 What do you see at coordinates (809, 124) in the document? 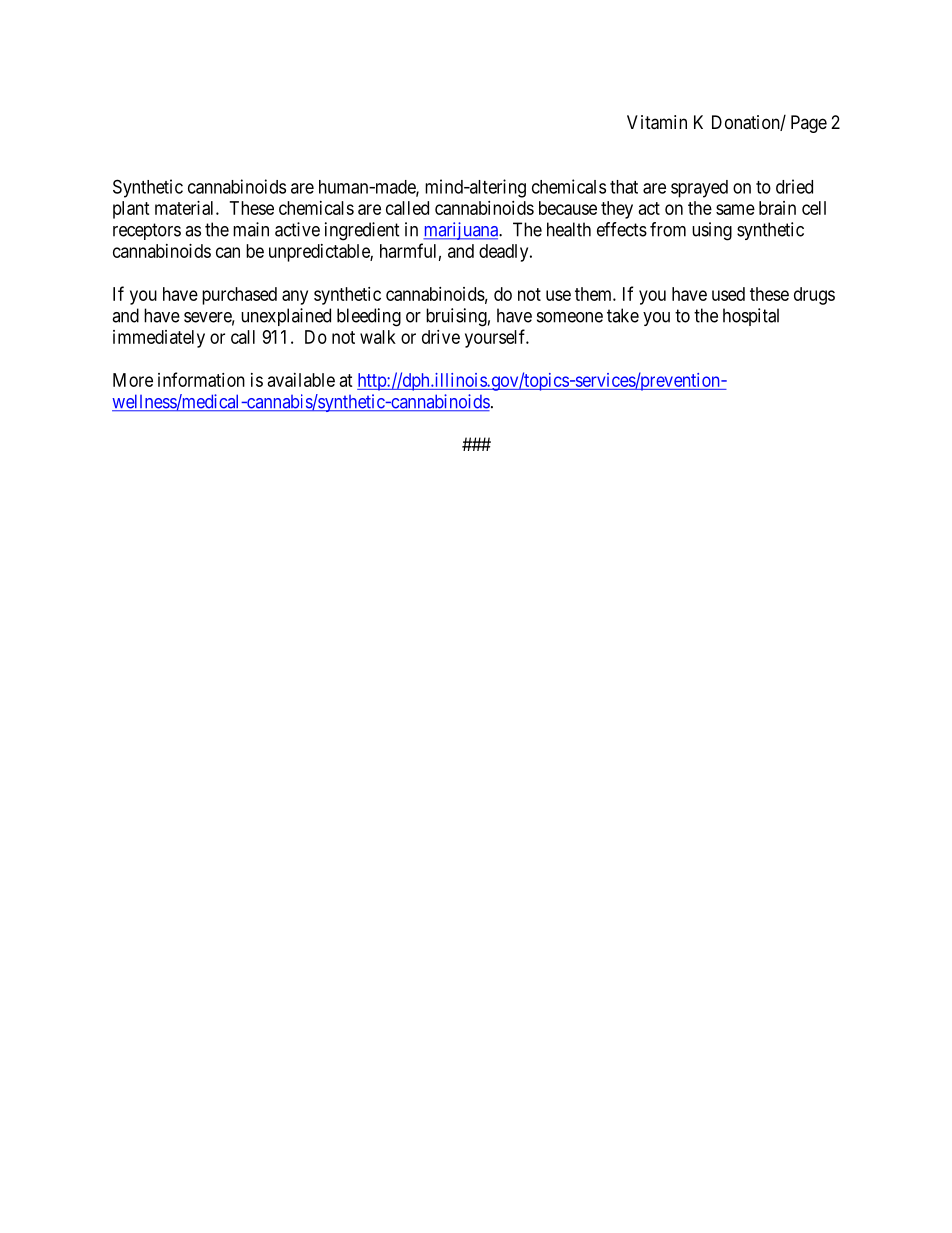
I see `Page` at bounding box center [809, 124].
